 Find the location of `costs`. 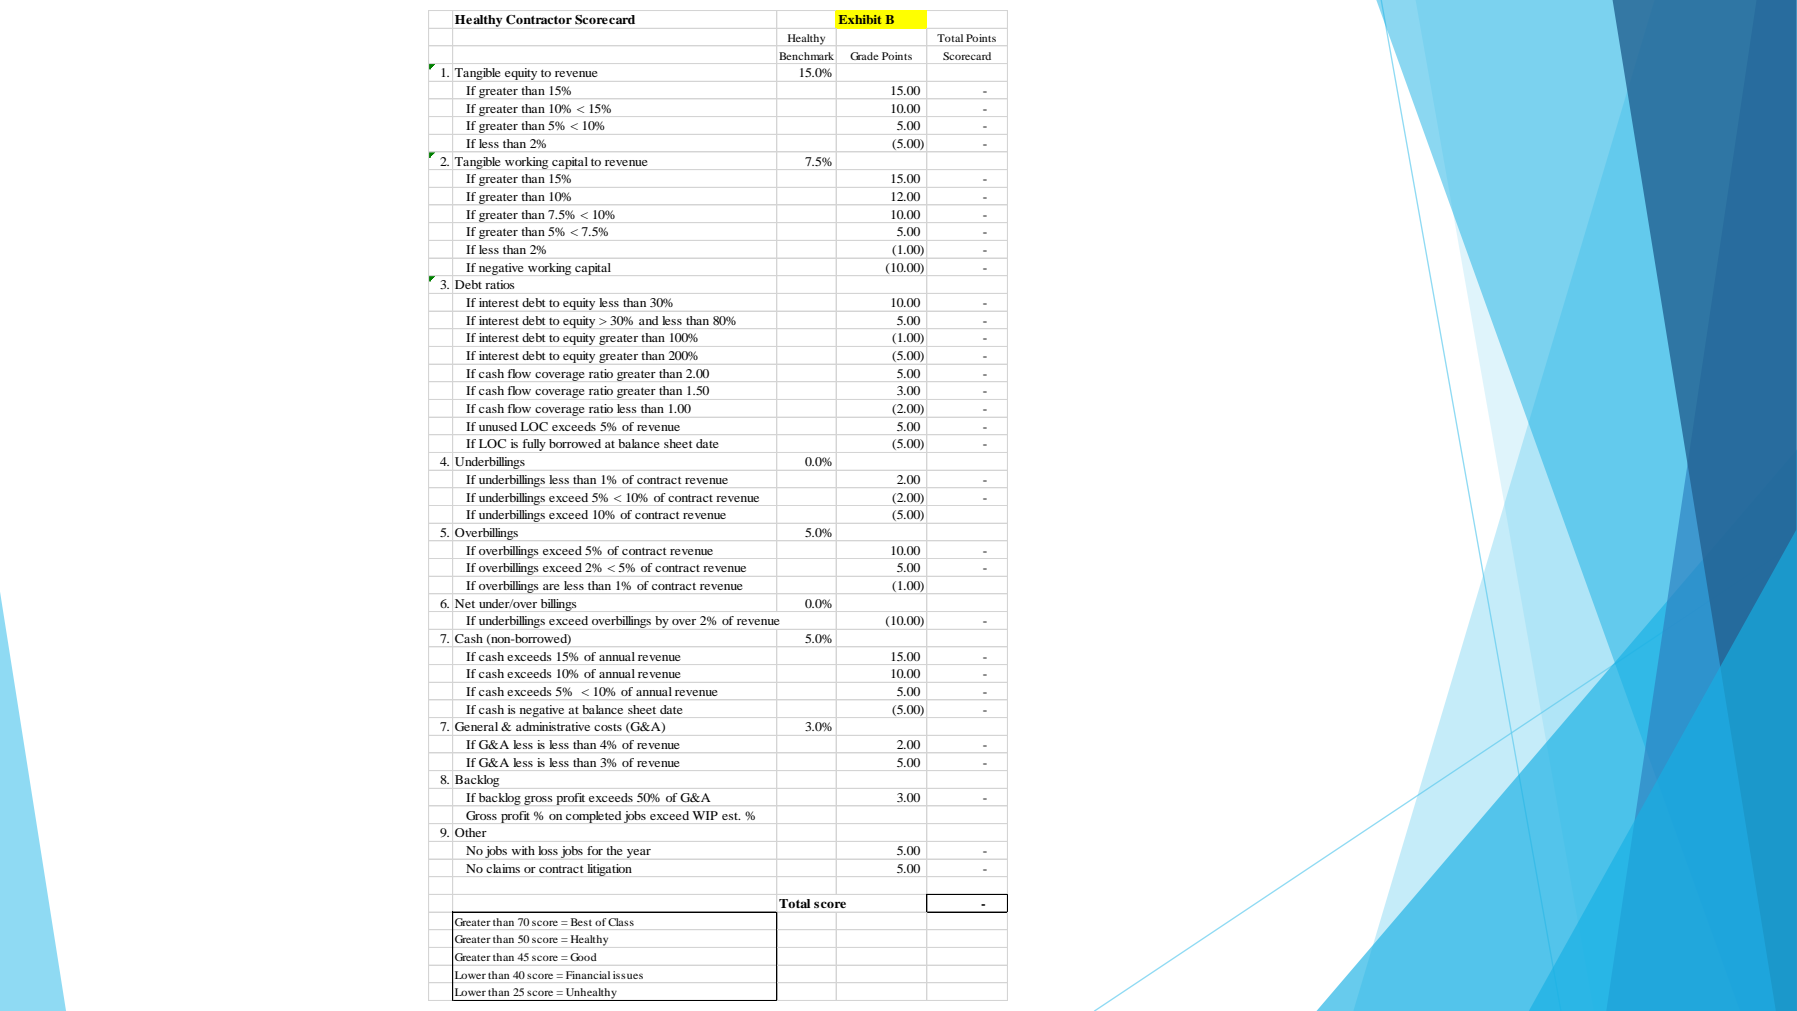

costs is located at coordinates (608, 727).
